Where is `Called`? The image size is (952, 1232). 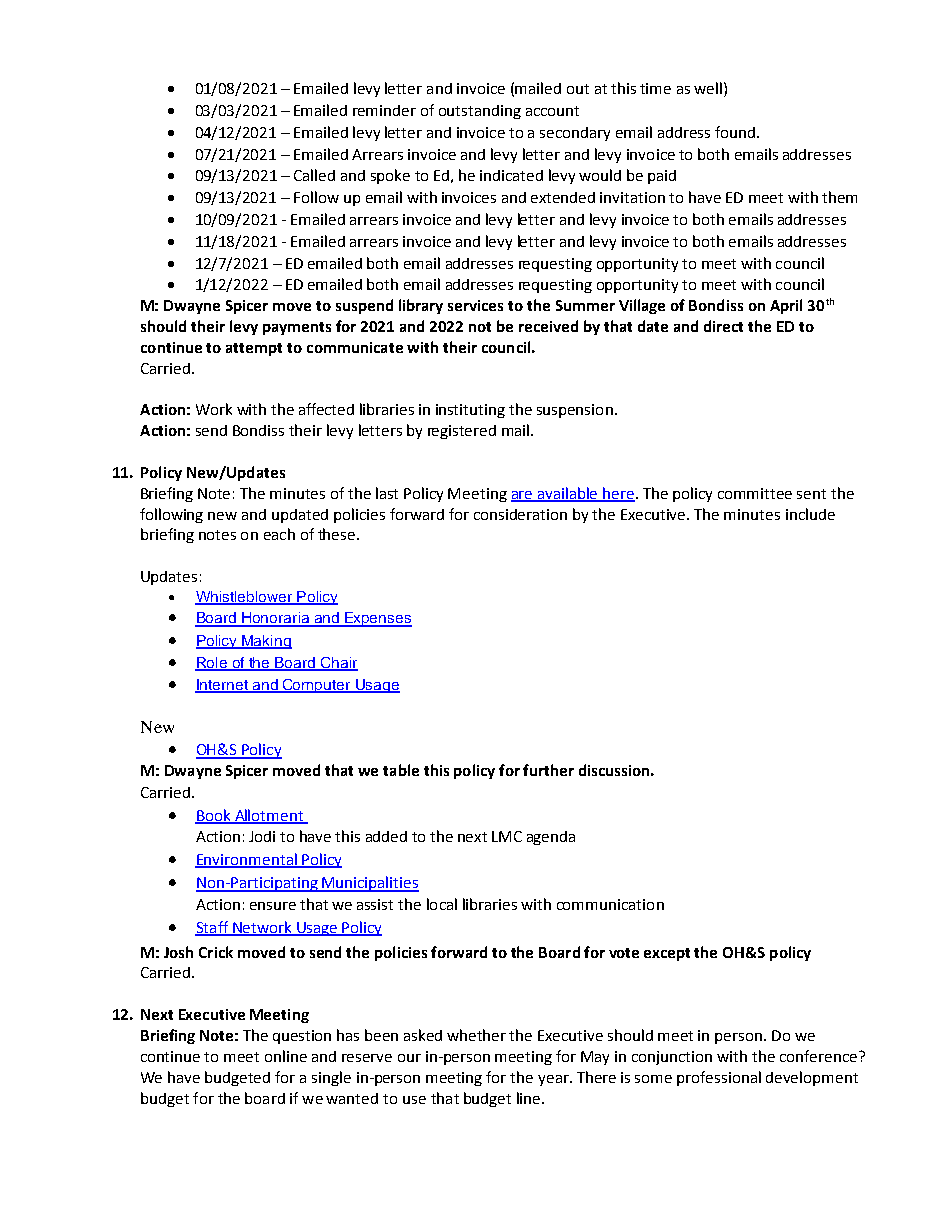 Called is located at coordinates (314, 175).
